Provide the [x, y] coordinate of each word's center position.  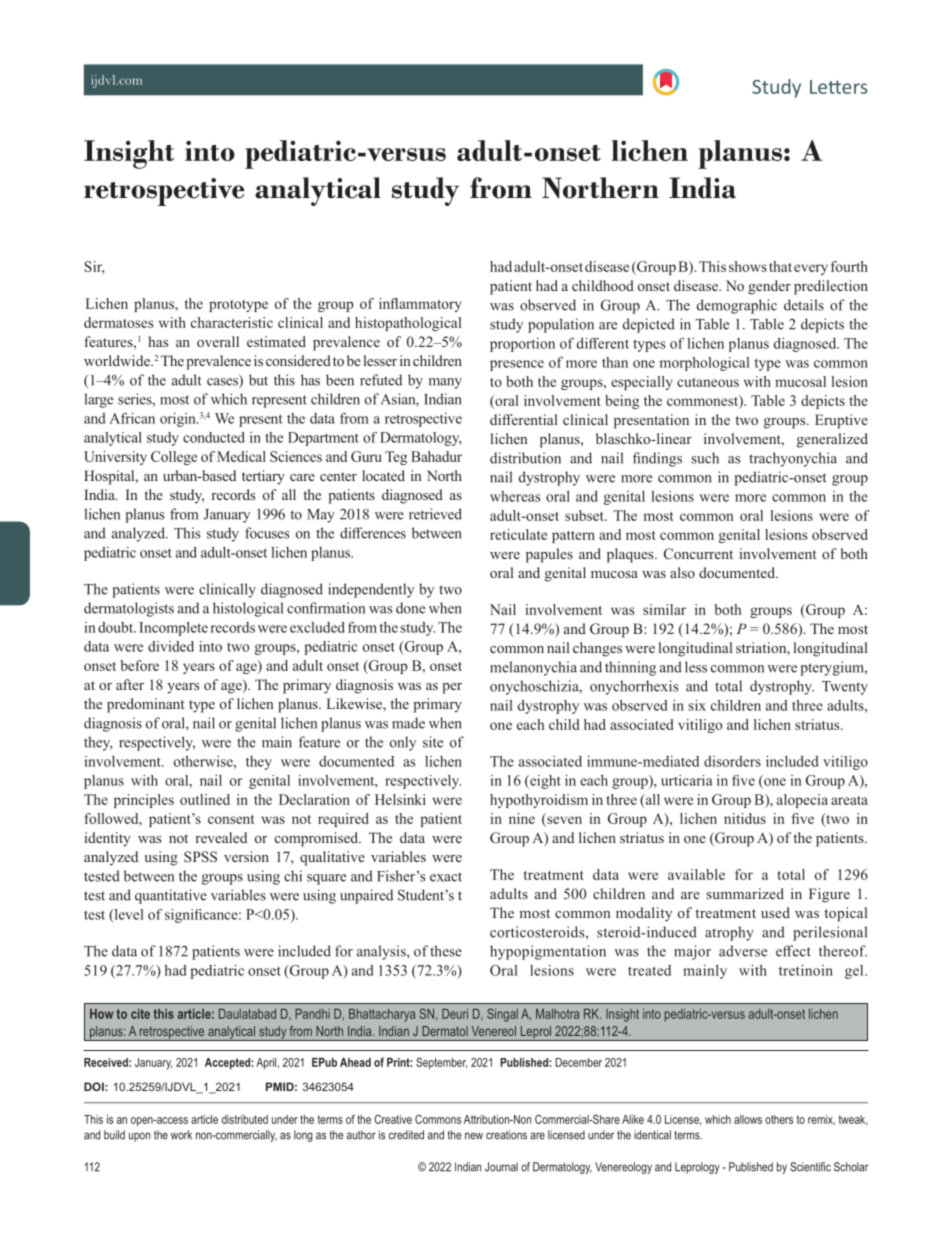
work [181, 1135]
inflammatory [420, 305]
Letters [839, 87]
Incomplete [173, 629]
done [410, 608]
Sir [95, 267]
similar [664, 609]
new [474, 1136]
